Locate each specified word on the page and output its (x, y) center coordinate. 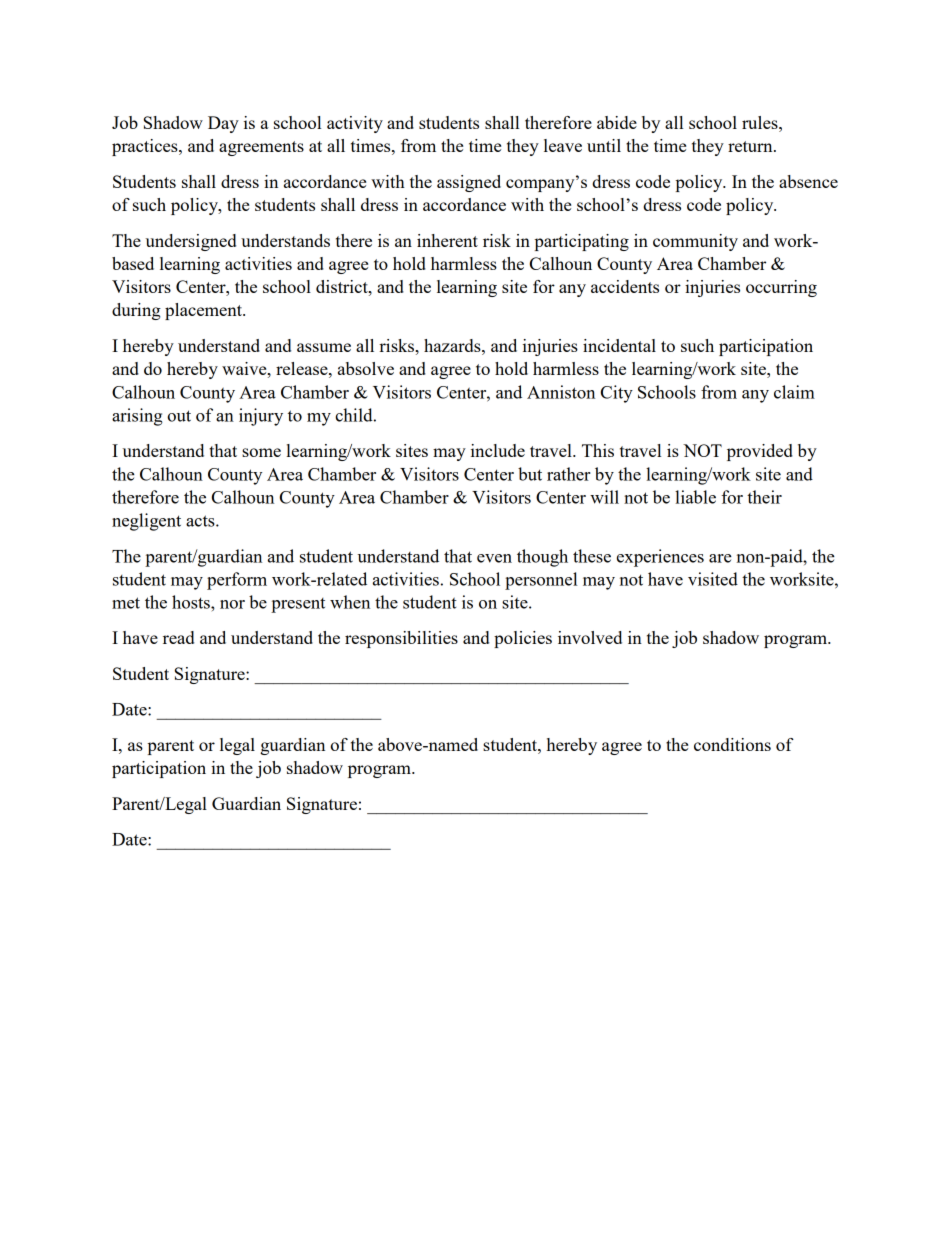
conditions (732, 744)
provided (760, 452)
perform (237, 581)
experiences (660, 558)
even (494, 558)
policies (523, 639)
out (179, 416)
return (751, 146)
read (178, 637)
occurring (781, 288)
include (498, 450)
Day (223, 124)
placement (204, 311)
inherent (447, 240)
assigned (469, 183)
